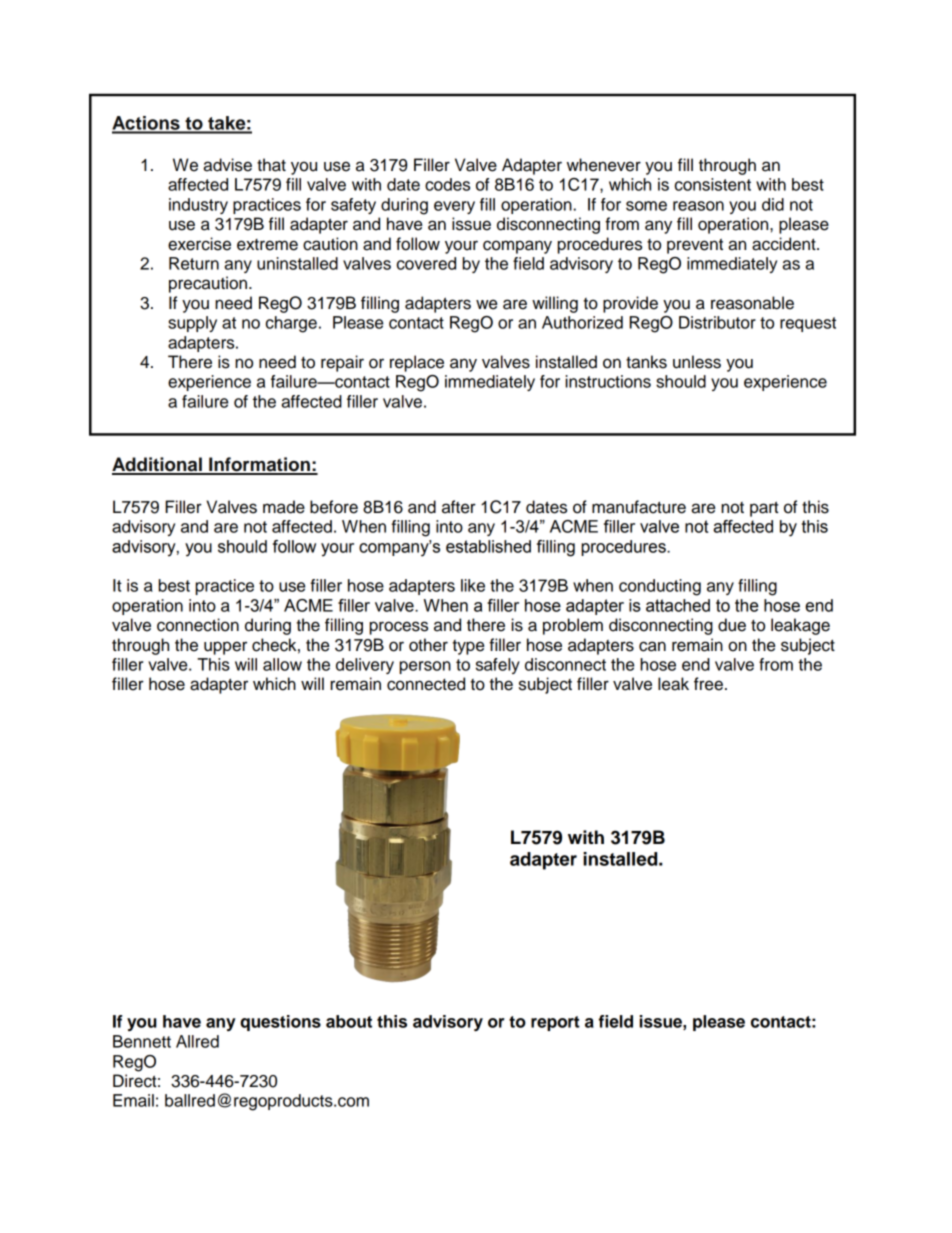 Image resolution: width=952 pixels, height=1233 pixels. What do you see at coordinates (417, 363) in the screenshot?
I see `replace` at bounding box center [417, 363].
